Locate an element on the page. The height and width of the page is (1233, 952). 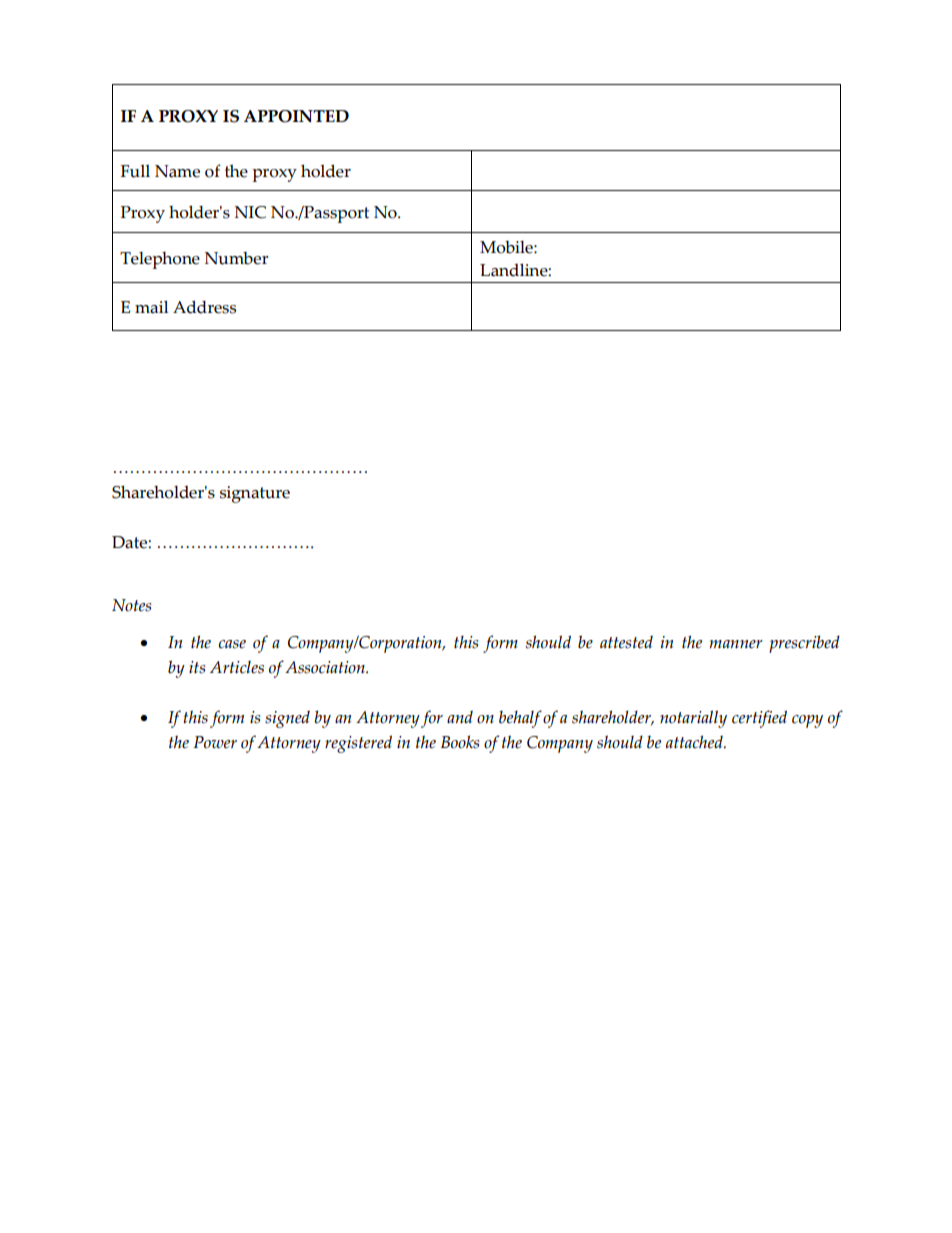
manner is located at coordinates (736, 644).
